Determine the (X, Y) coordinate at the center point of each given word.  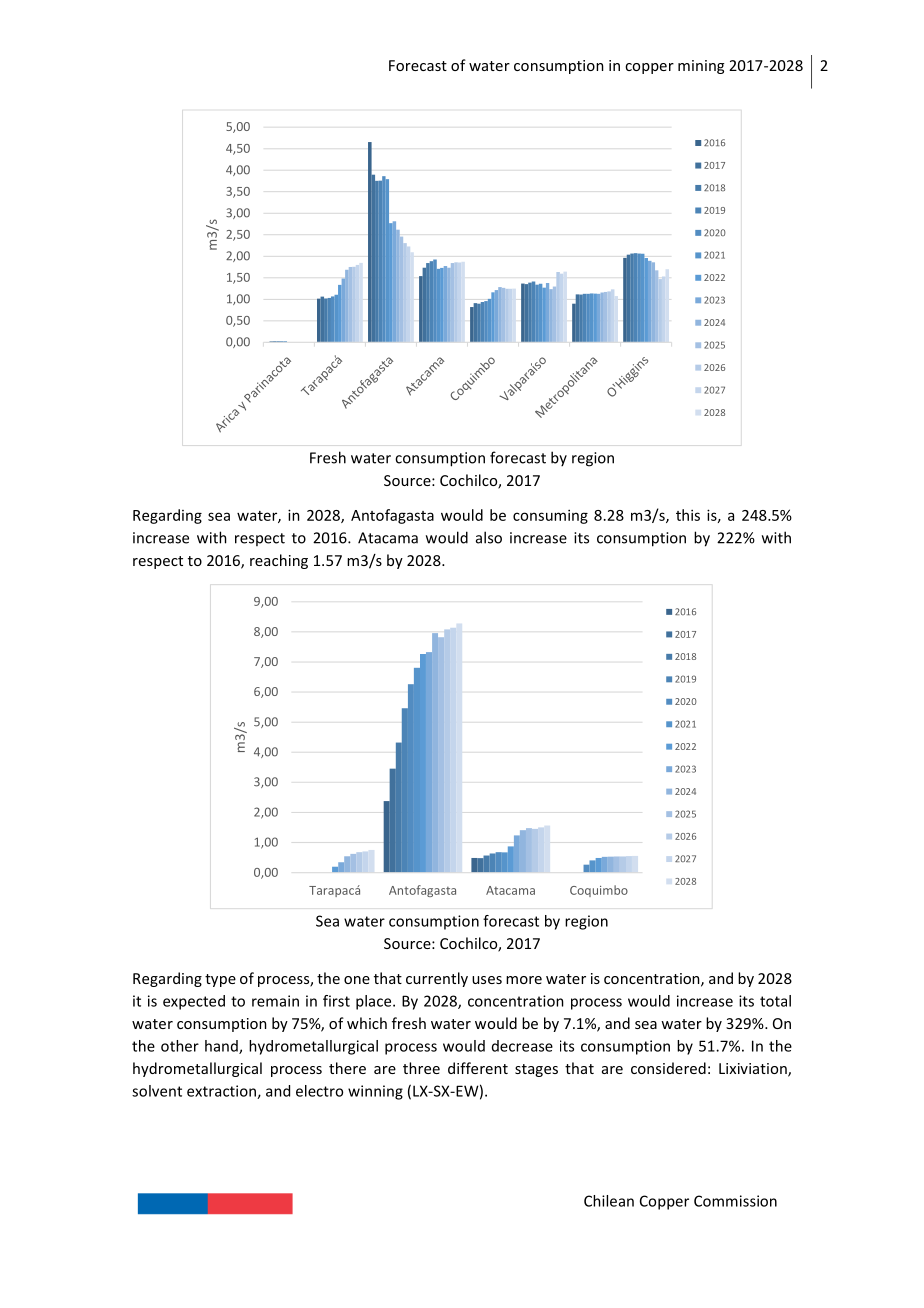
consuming (550, 516)
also (489, 537)
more (524, 980)
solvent (157, 1091)
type (220, 980)
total (775, 1001)
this (688, 515)
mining (701, 67)
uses (487, 980)
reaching (279, 561)
